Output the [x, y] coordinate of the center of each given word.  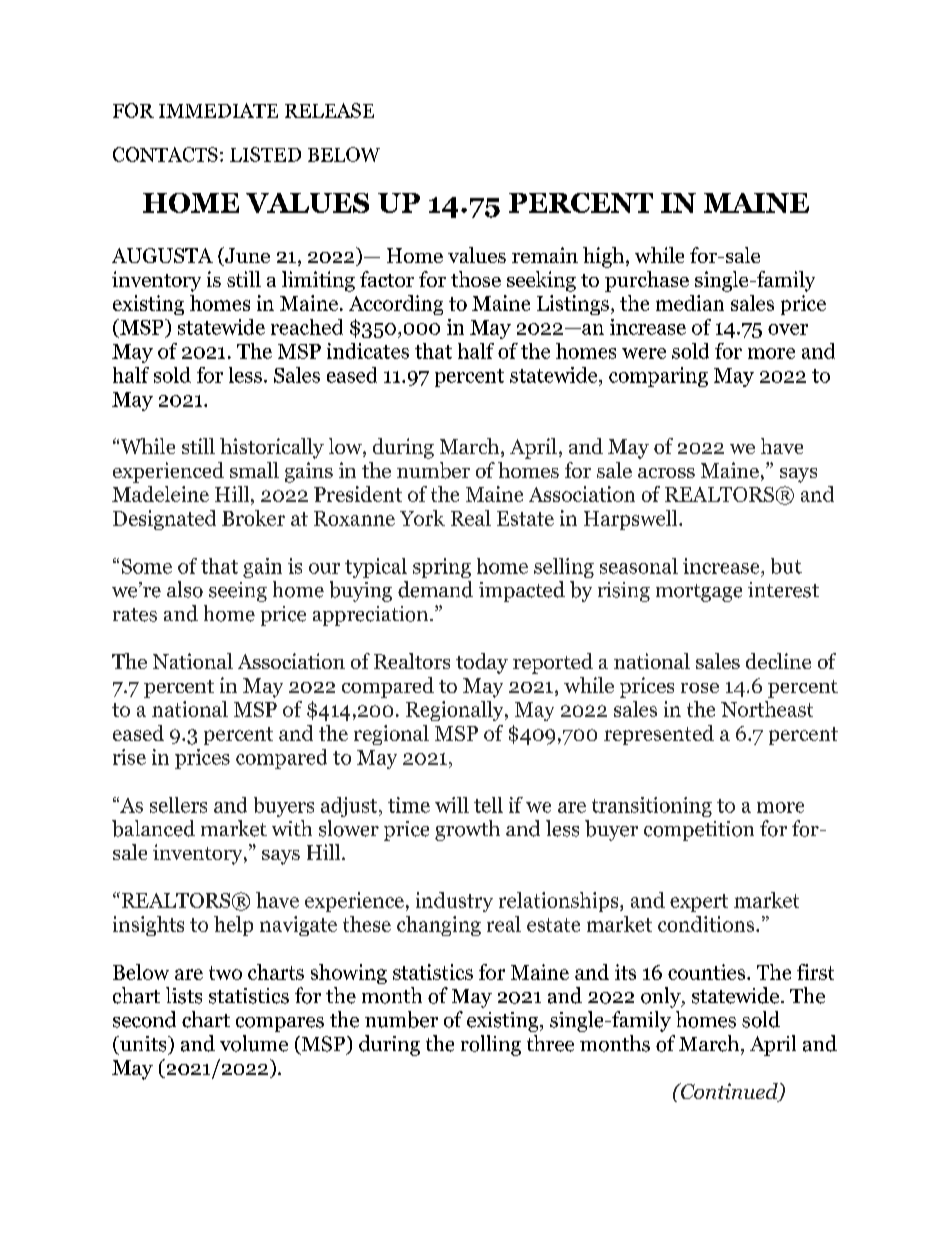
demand [435, 589]
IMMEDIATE [218, 110]
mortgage [699, 593]
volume [254, 1043]
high [603, 257]
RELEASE [329, 110]
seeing [238, 592]
